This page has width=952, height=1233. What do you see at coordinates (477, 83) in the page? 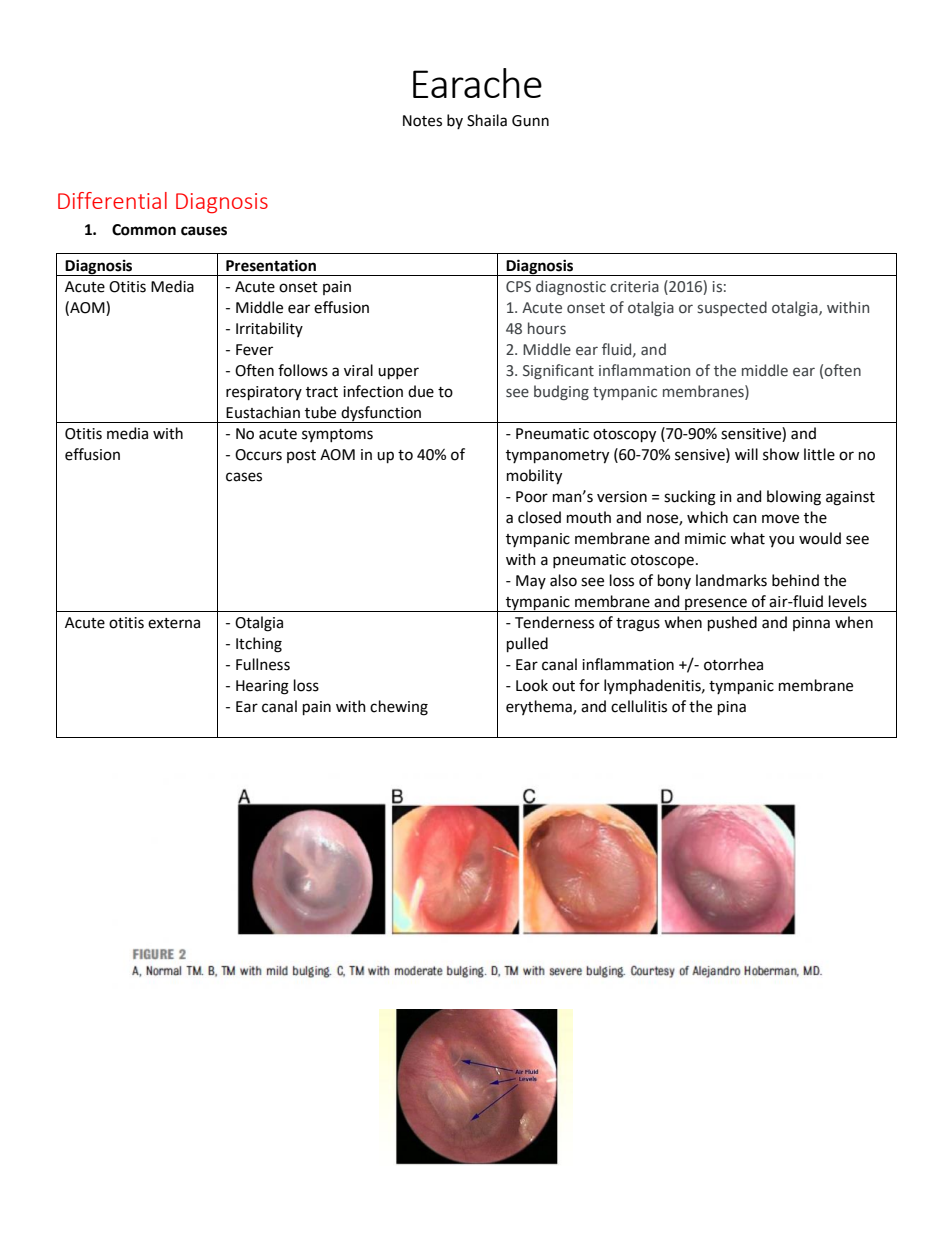
I see `Earache` at bounding box center [477, 83].
